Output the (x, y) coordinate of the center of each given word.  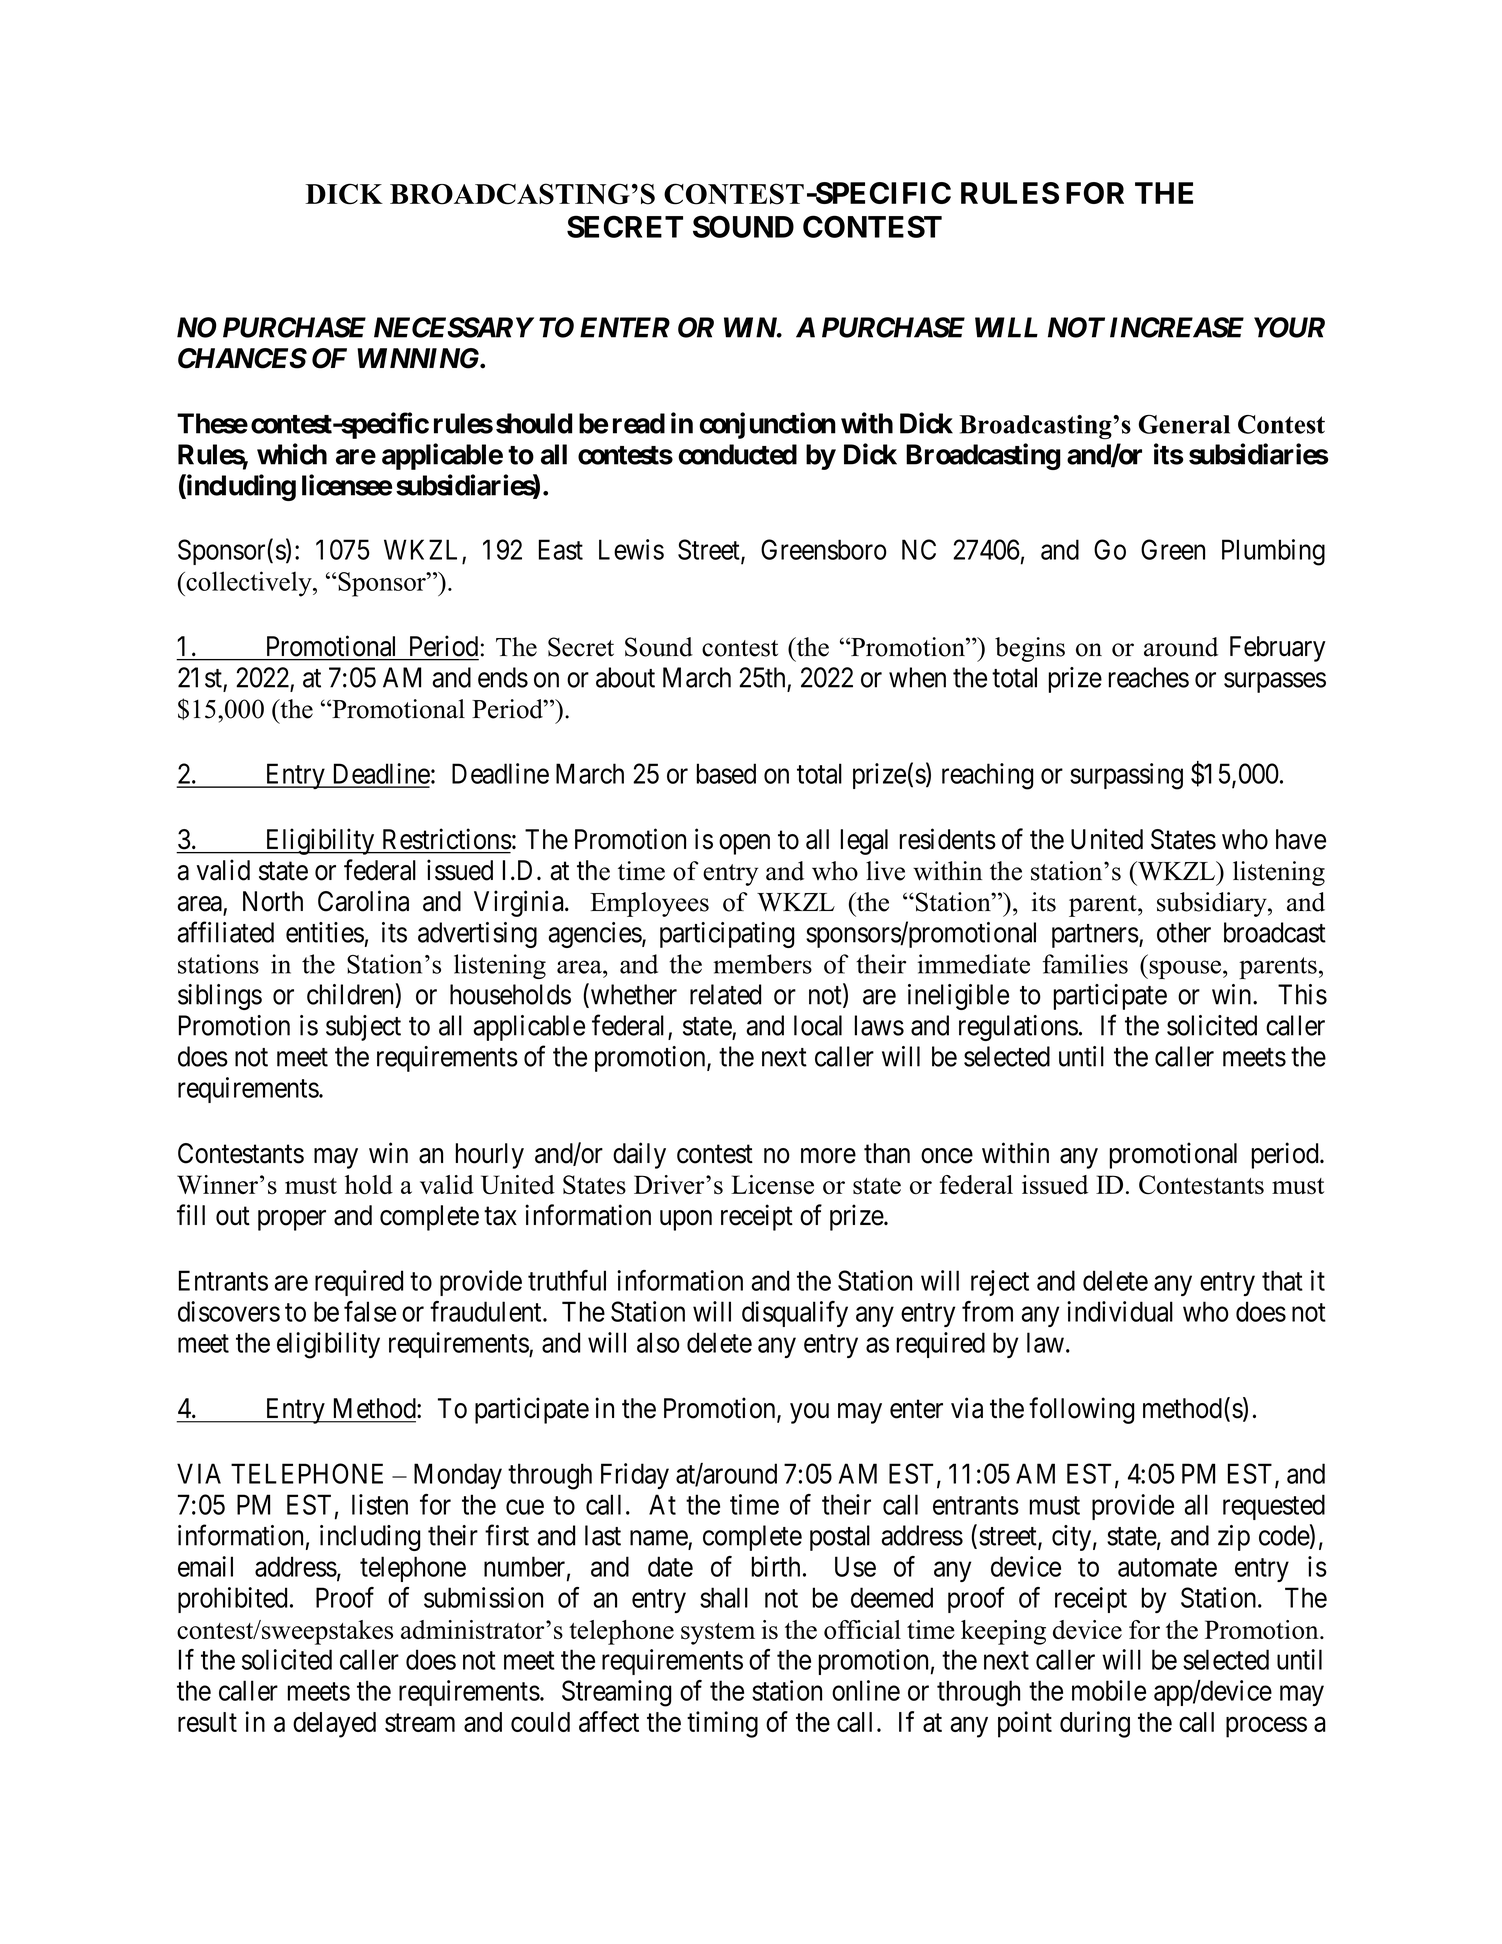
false (370, 1311)
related (725, 994)
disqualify (795, 1314)
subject (363, 1028)
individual (1120, 1311)
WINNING (419, 358)
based (726, 773)
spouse (1185, 969)
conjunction (767, 425)
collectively (249, 584)
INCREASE (1177, 327)
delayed (334, 1725)
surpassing (1126, 776)
